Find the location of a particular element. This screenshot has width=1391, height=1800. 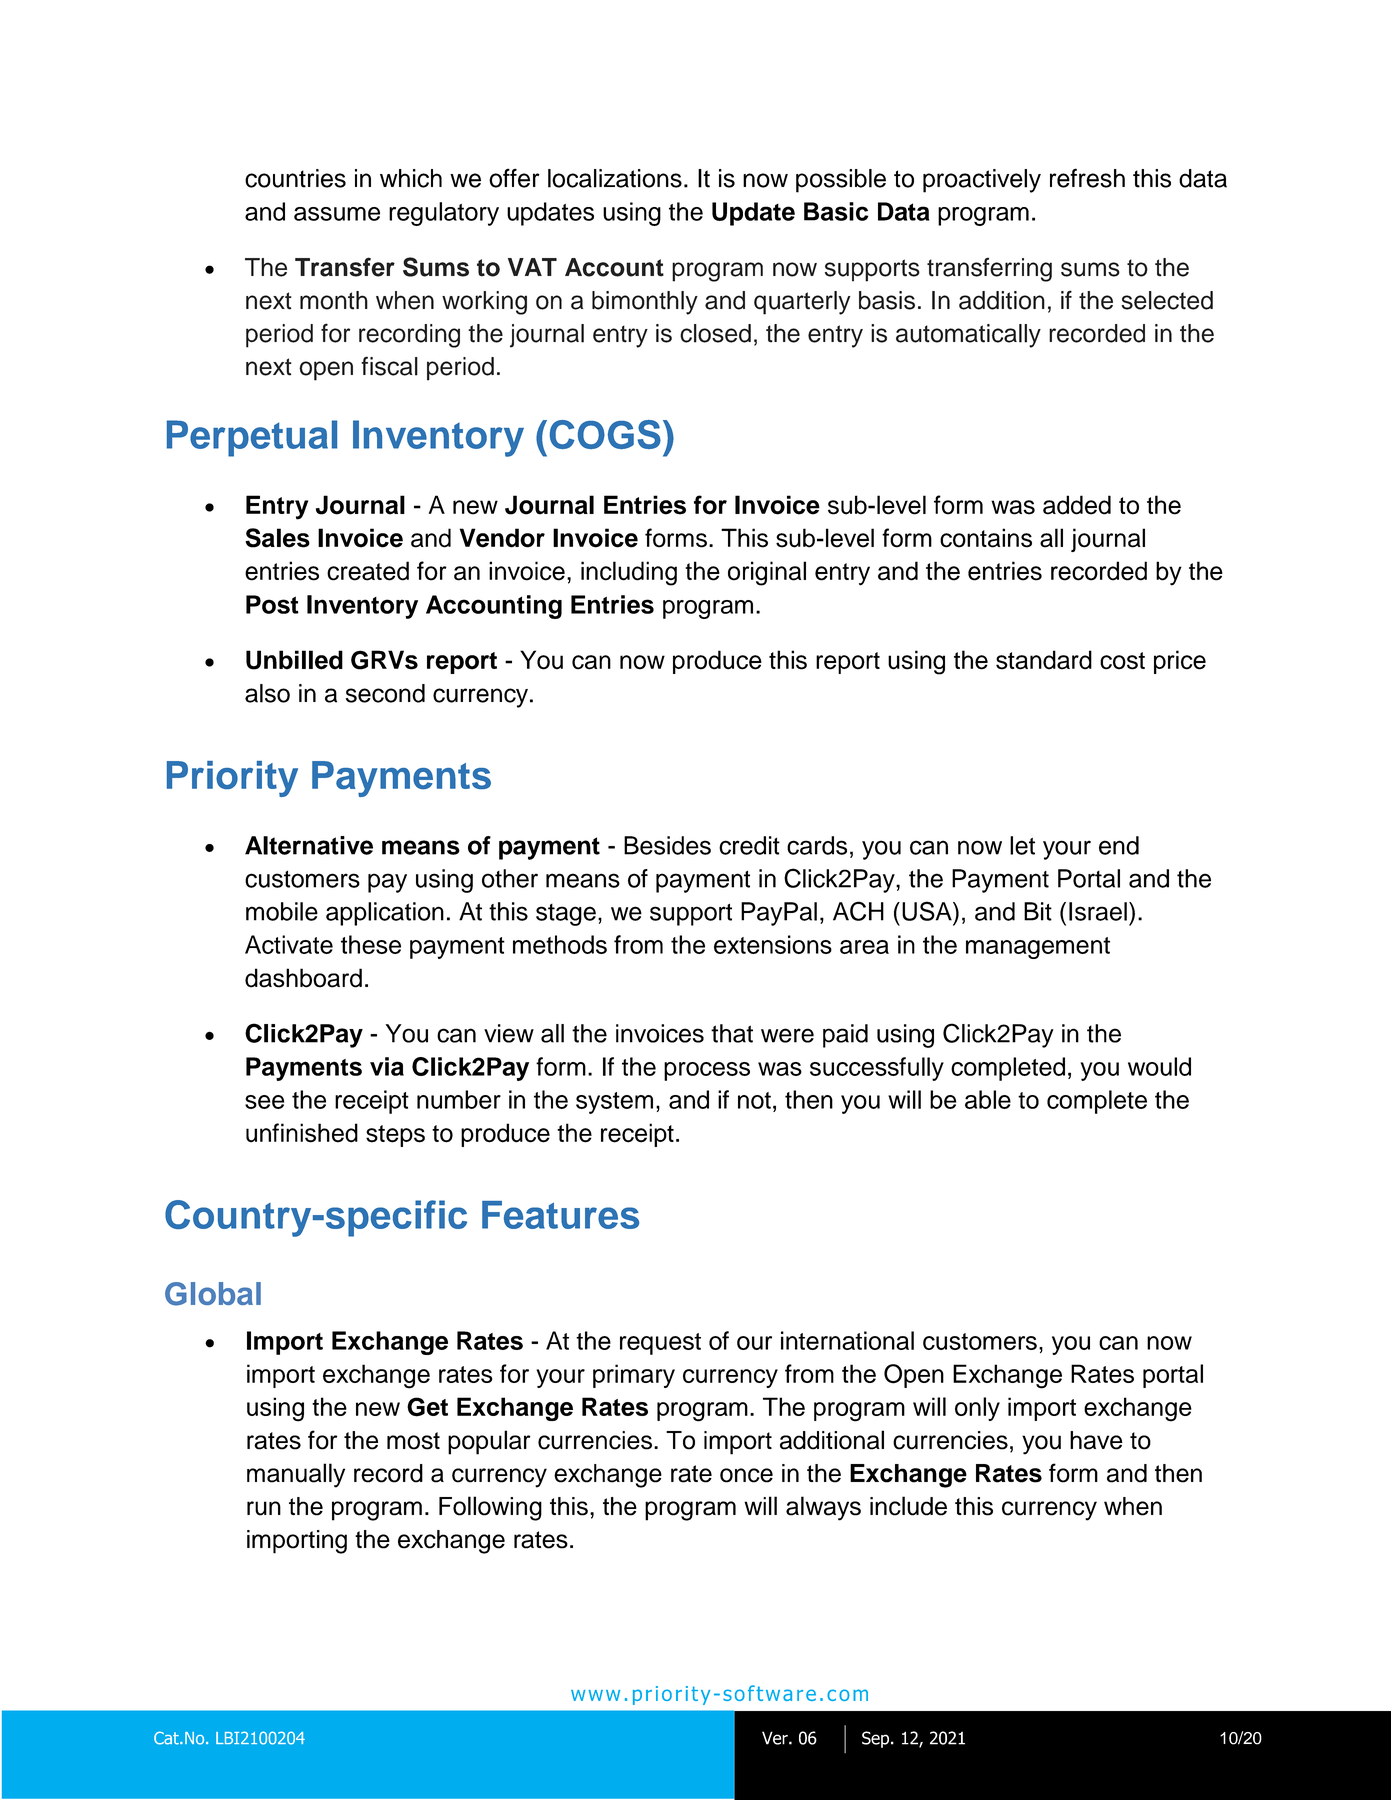

refresh is located at coordinates (1087, 178).
